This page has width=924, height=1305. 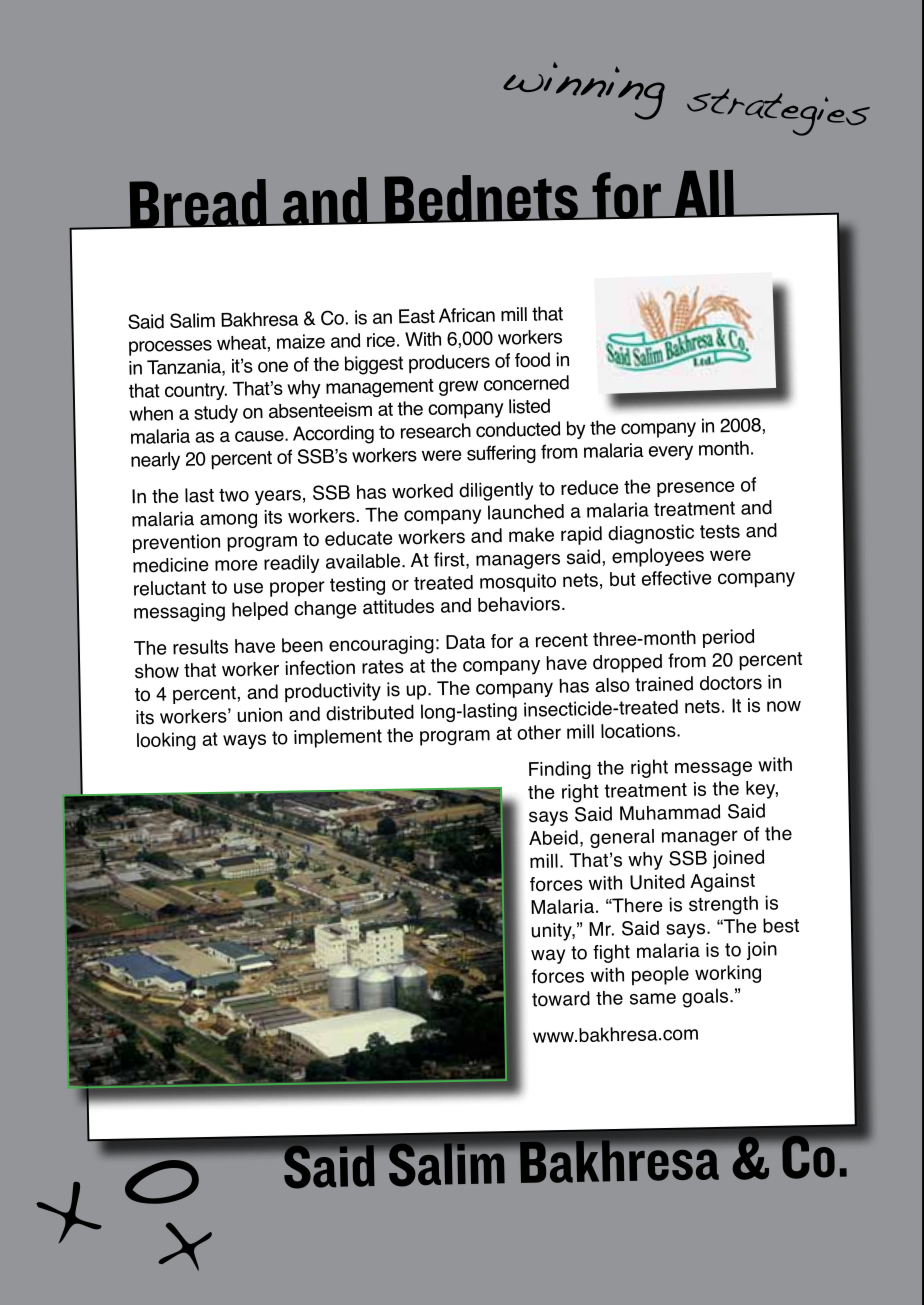 What do you see at coordinates (720, 532) in the page?
I see `tests` at bounding box center [720, 532].
